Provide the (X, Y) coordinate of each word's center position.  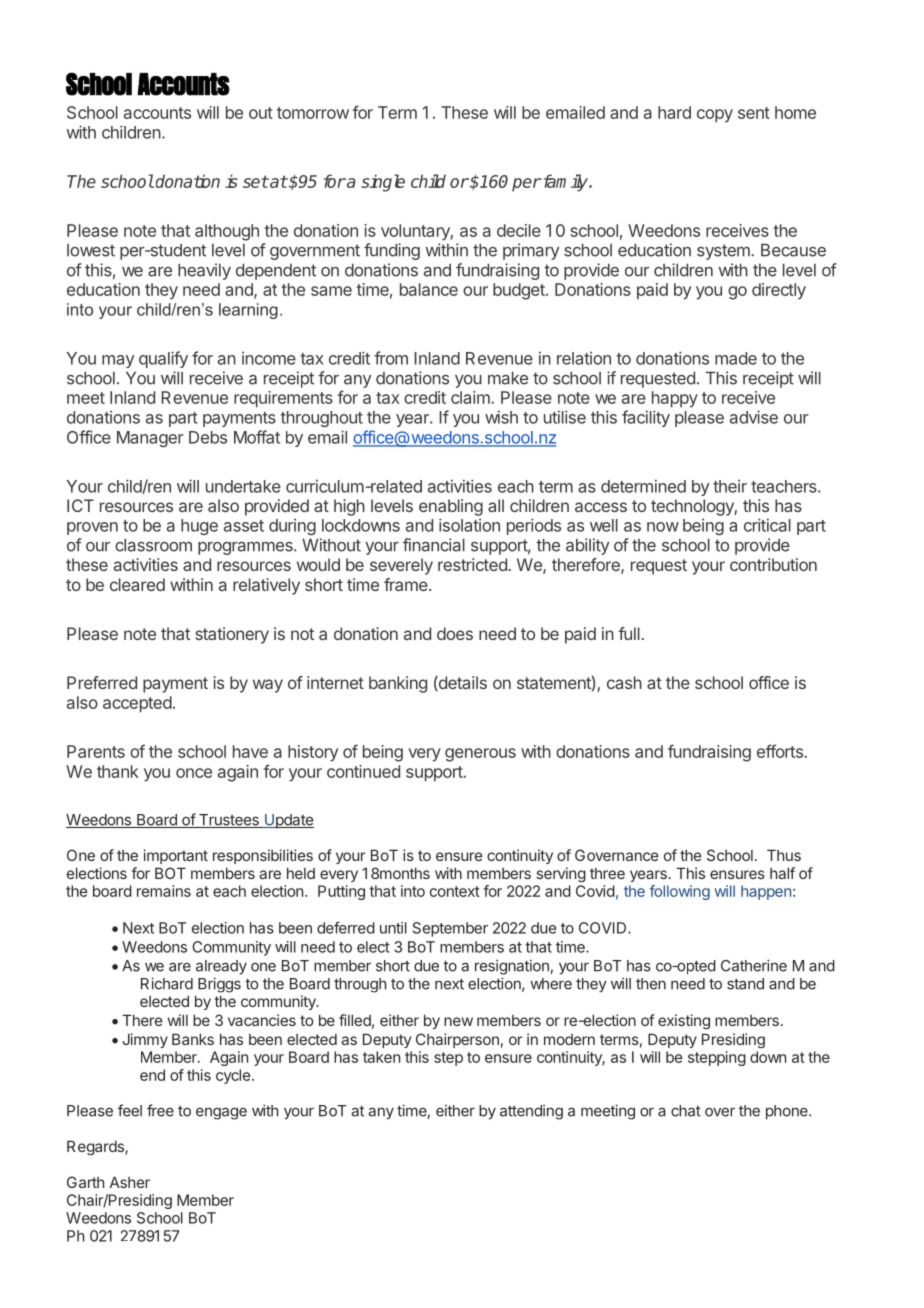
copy (715, 116)
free (160, 1110)
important (176, 856)
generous (480, 755)
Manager (150, 439)
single (383, 183)
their (730, 486)
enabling (451, 507)
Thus (784, 855)
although (227, 232)
